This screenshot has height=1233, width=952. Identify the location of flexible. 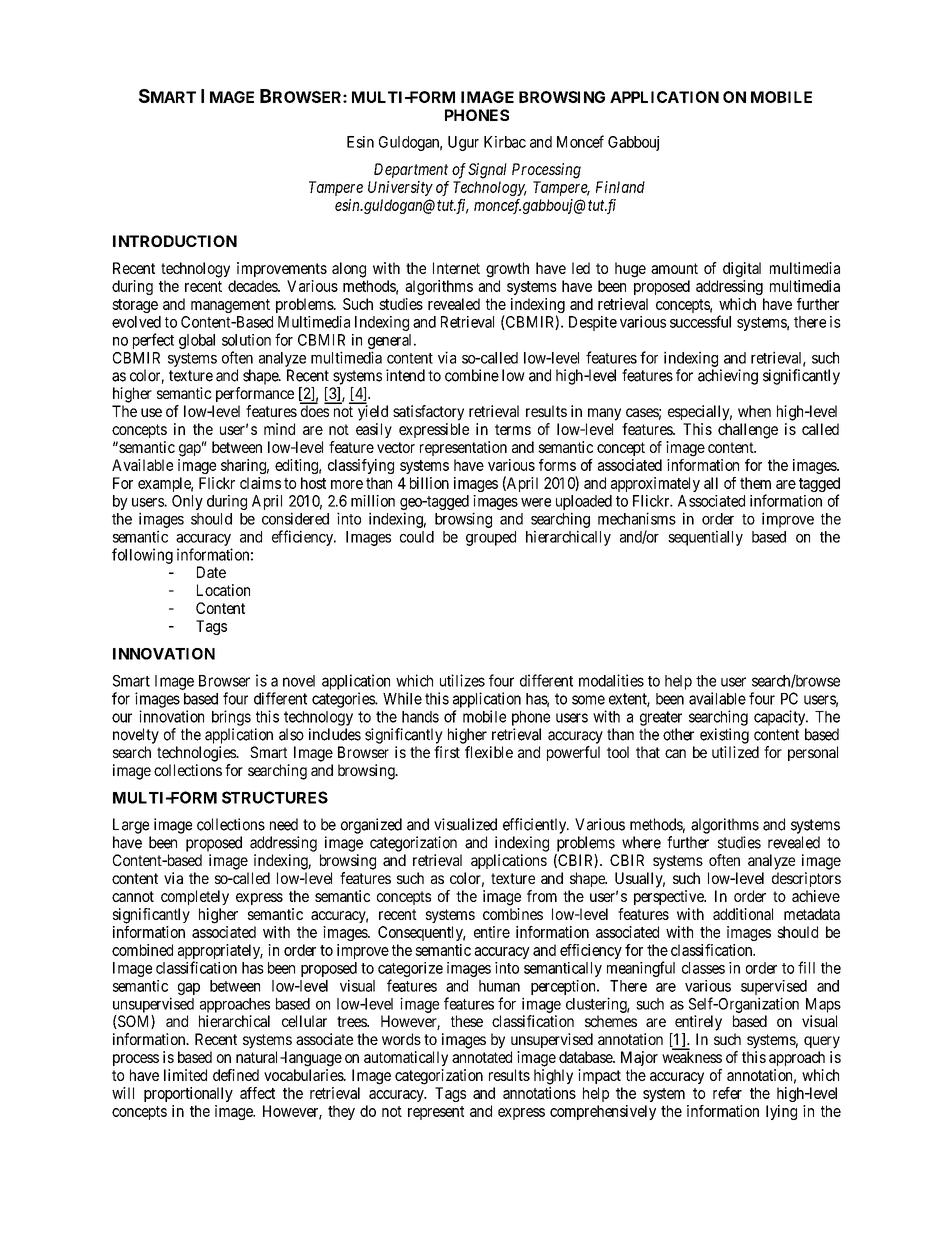
(489, 752).
